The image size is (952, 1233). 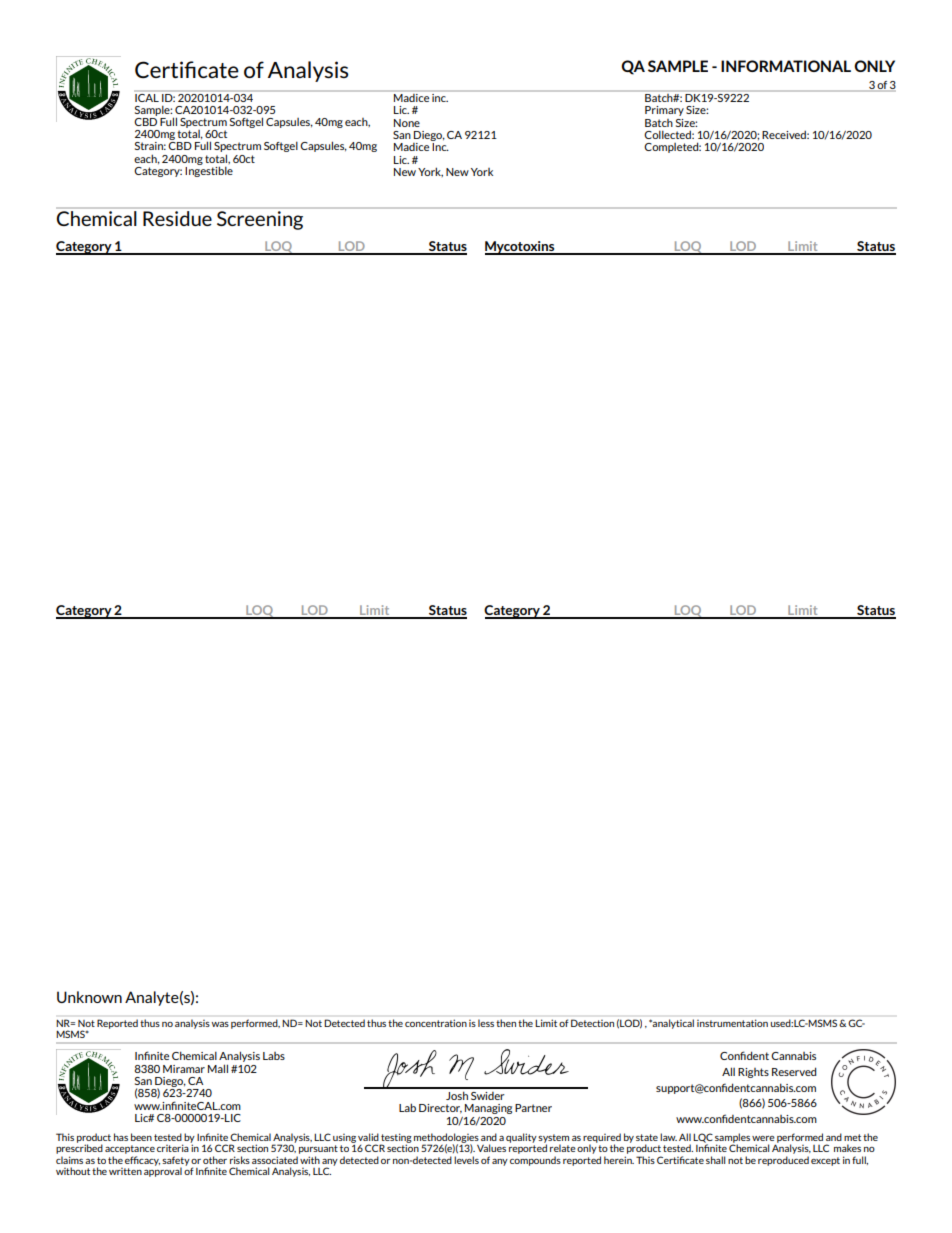 What do you see at coordinates (786, 66) in the screenshot?
I see `INFORMATIONAL` at bounding box center [786, 66].
